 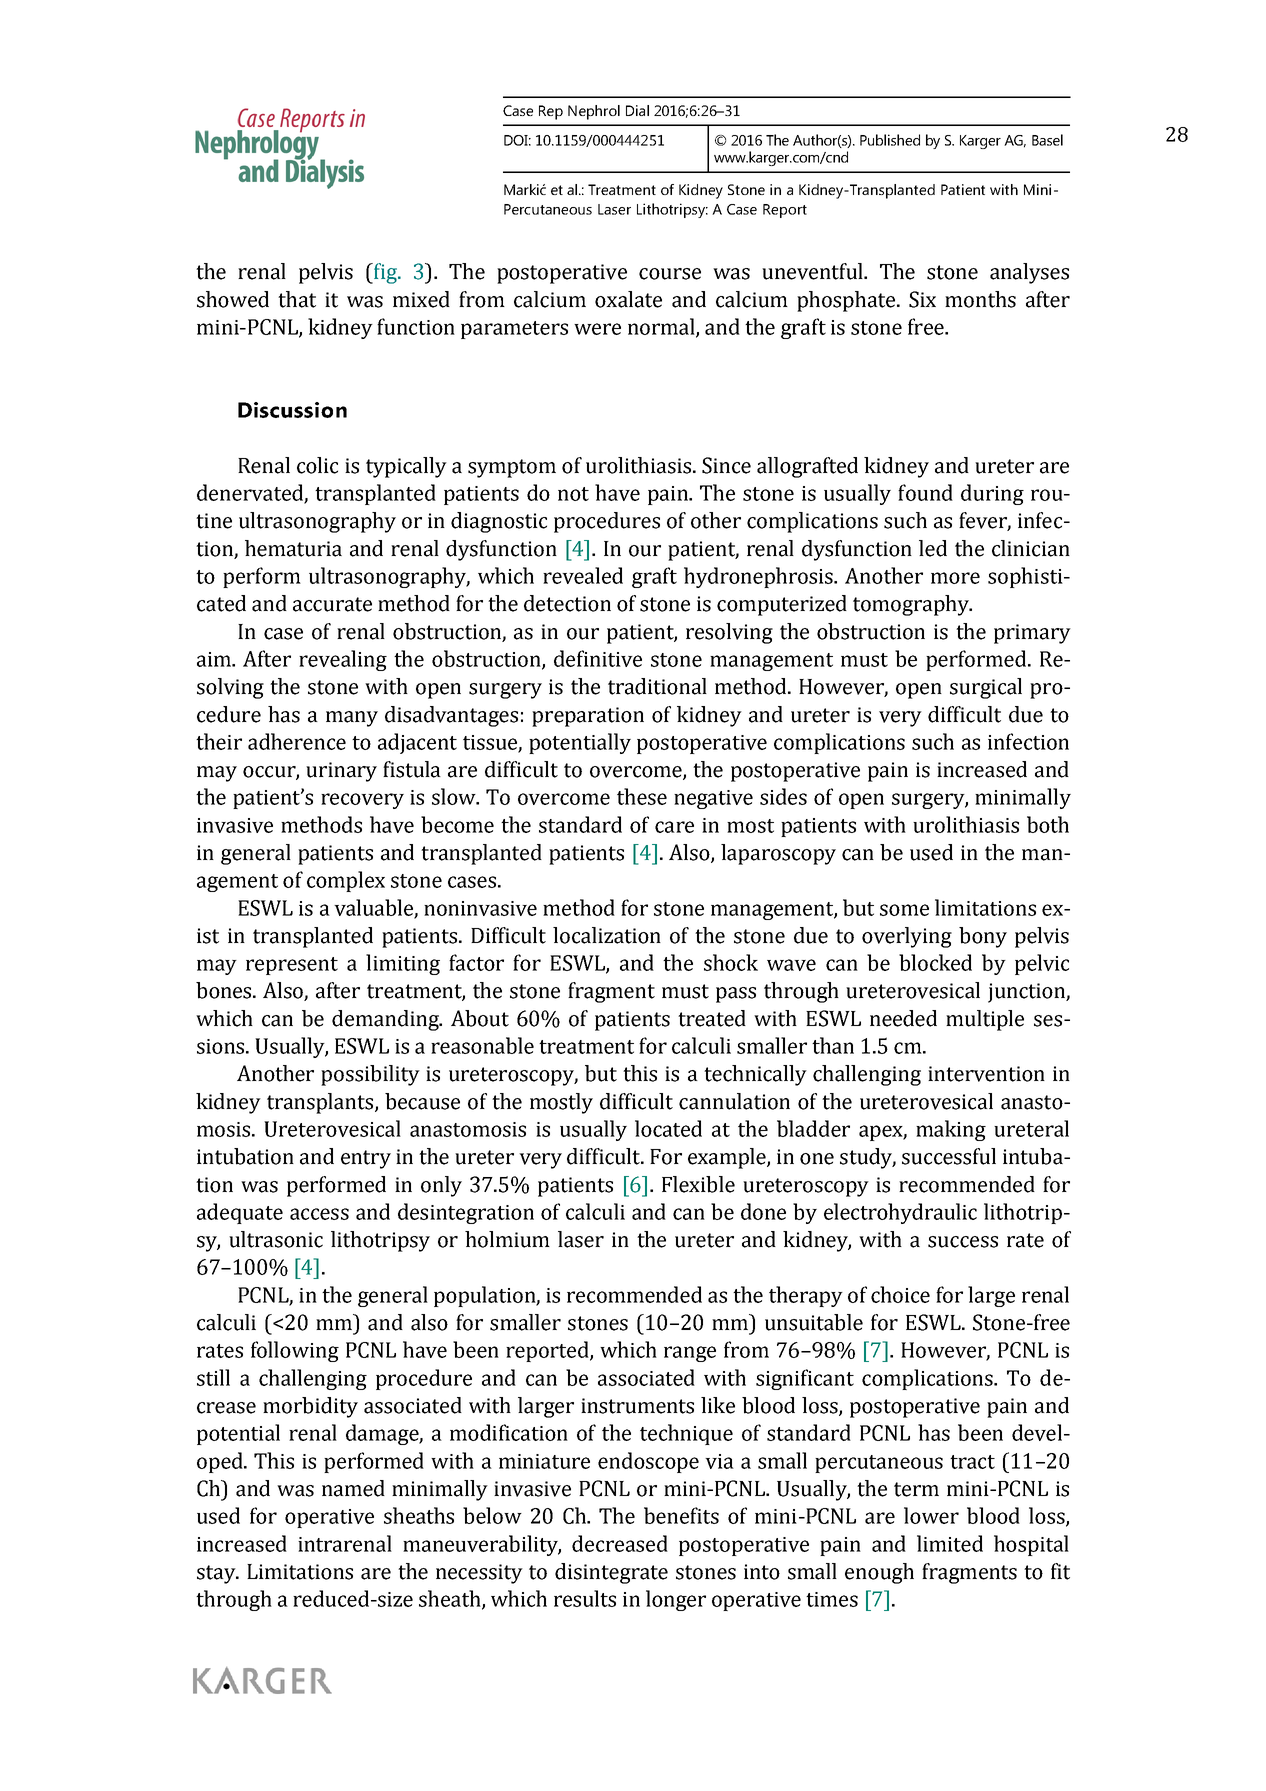 I want to click on complex, so click(x=346, y=881).
